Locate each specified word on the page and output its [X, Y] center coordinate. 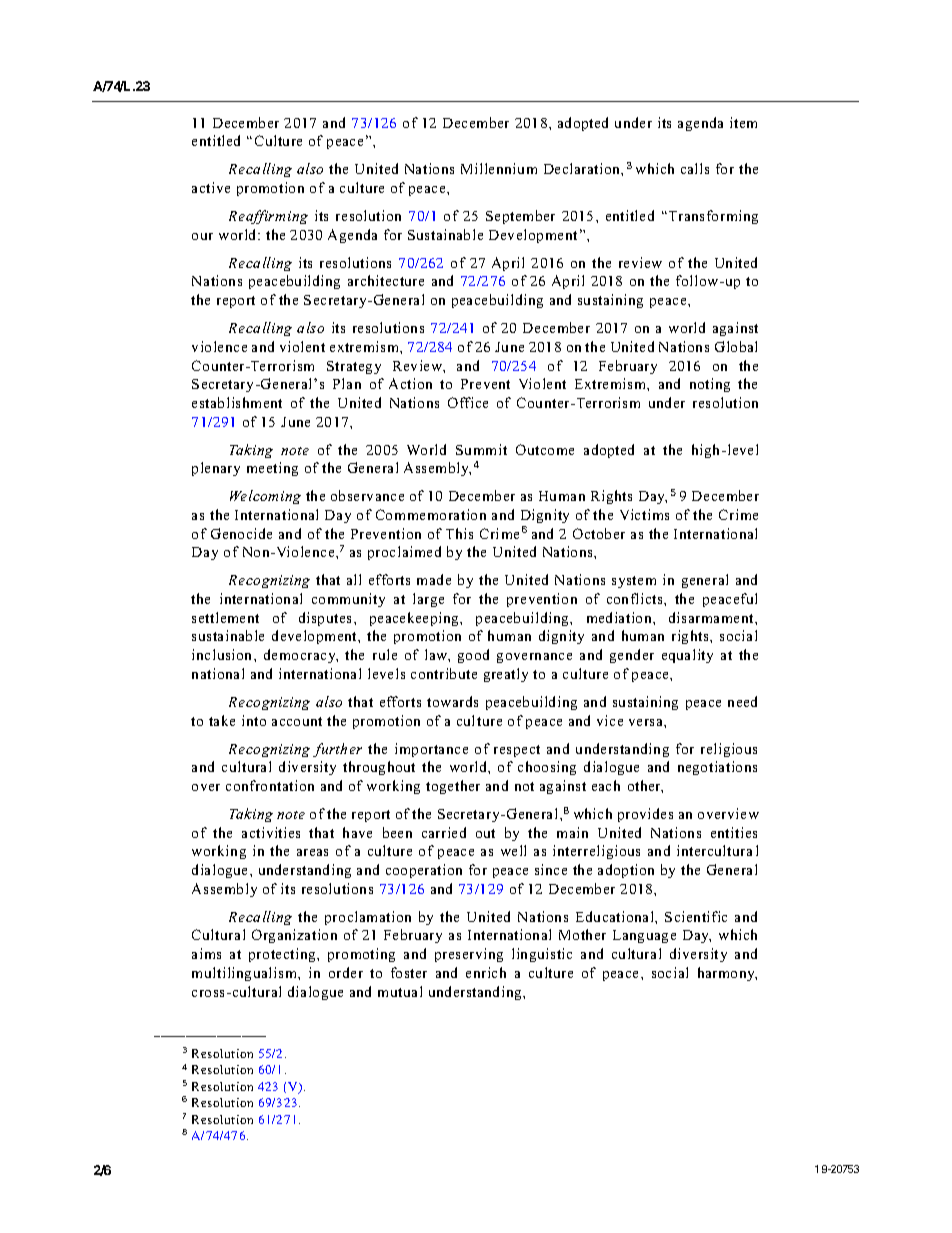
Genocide [241, 533]
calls [695, 168]
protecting [283, 955]
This [459, 533]
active [211, 187]
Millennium [499, 168]
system [634, 582]
